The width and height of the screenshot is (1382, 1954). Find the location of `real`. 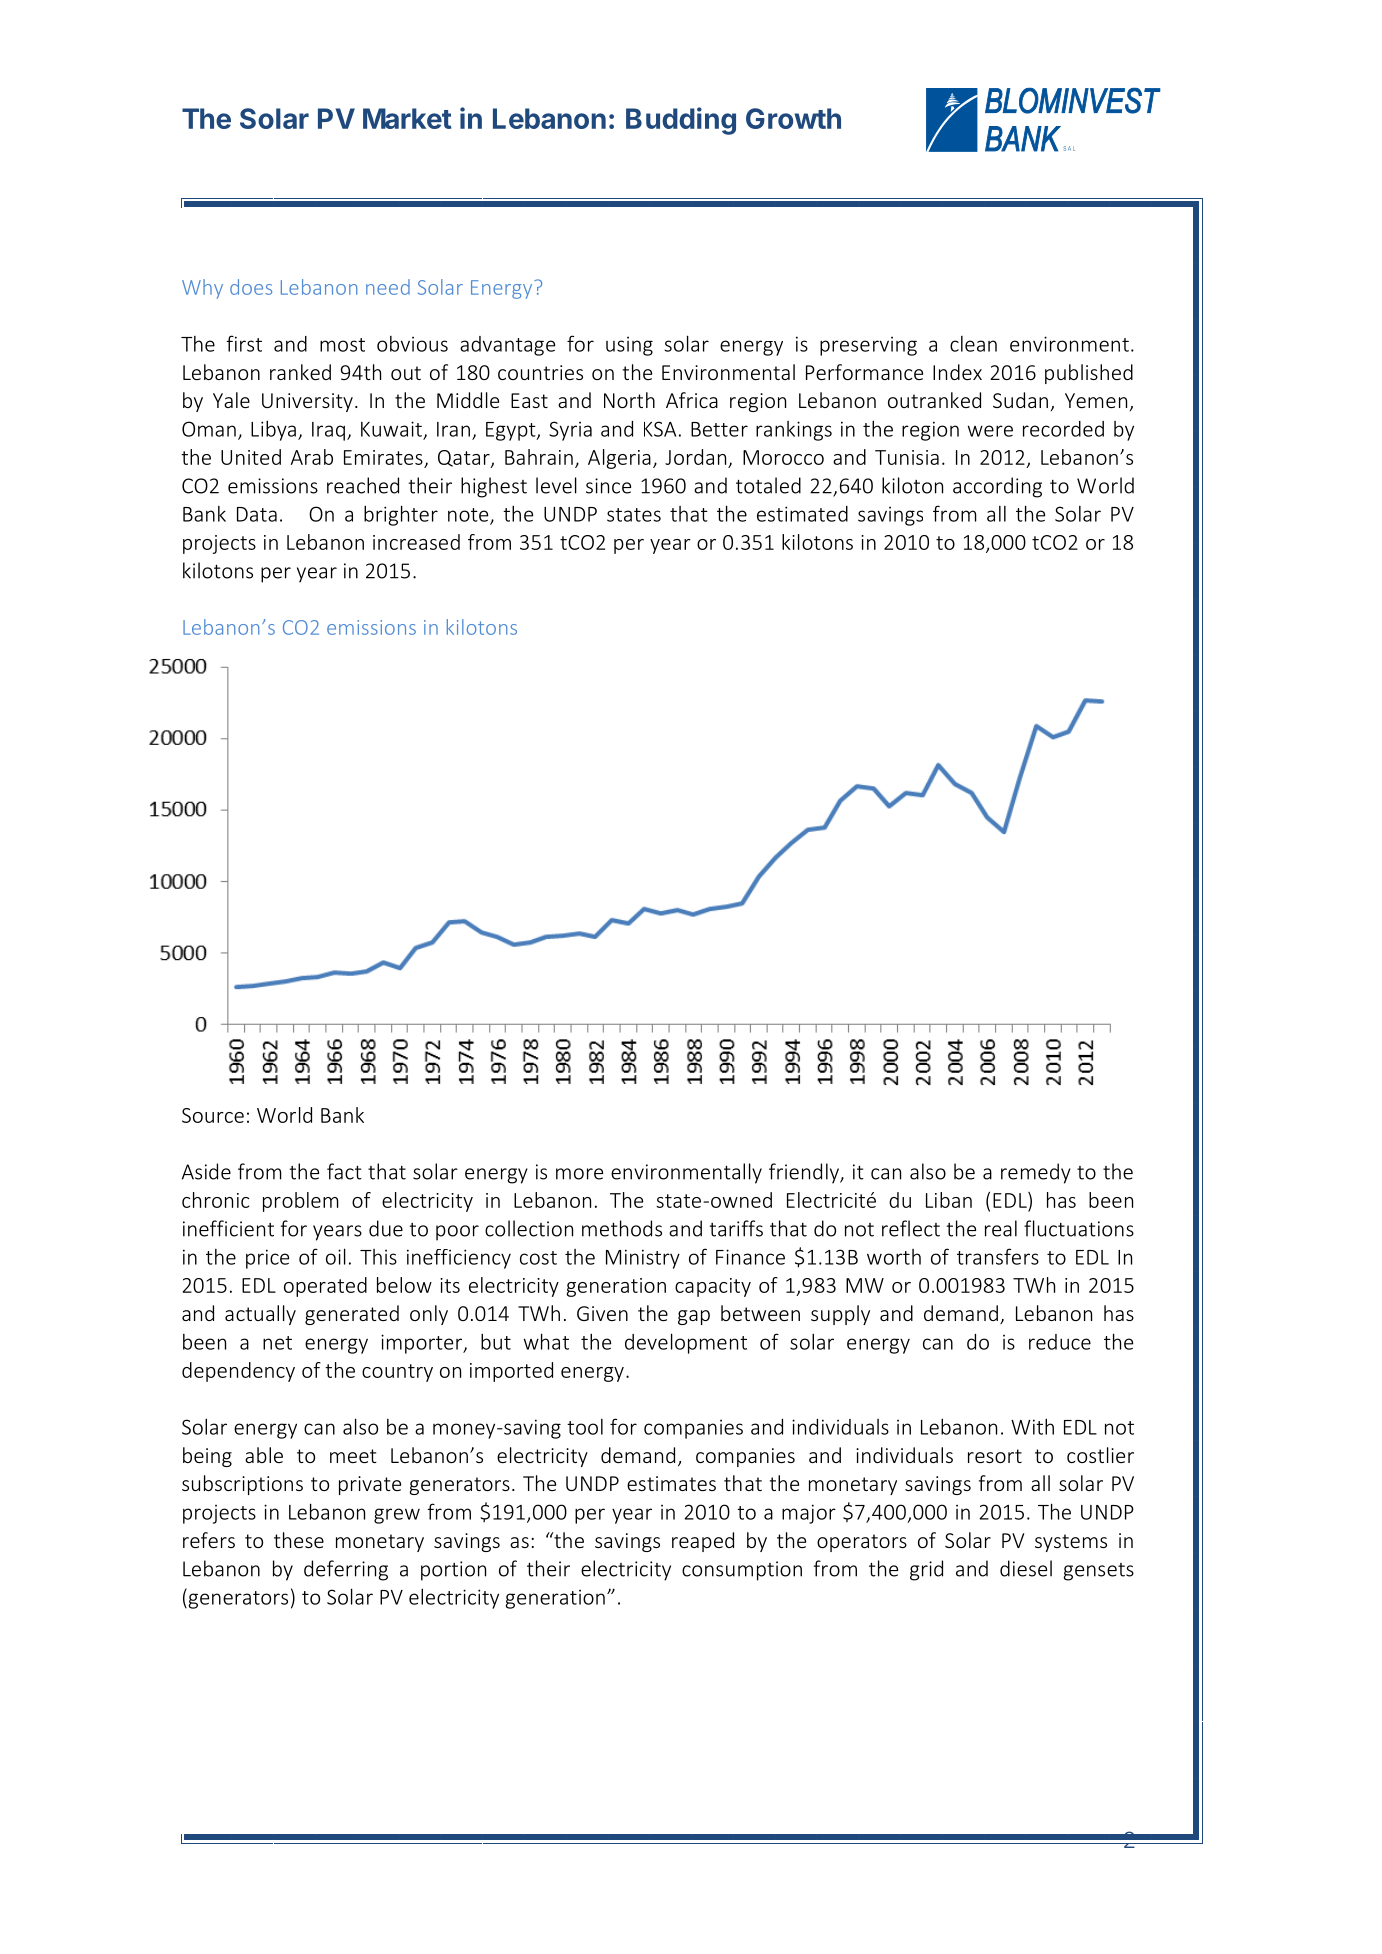

real is located at coordinates (1001, 1228).
